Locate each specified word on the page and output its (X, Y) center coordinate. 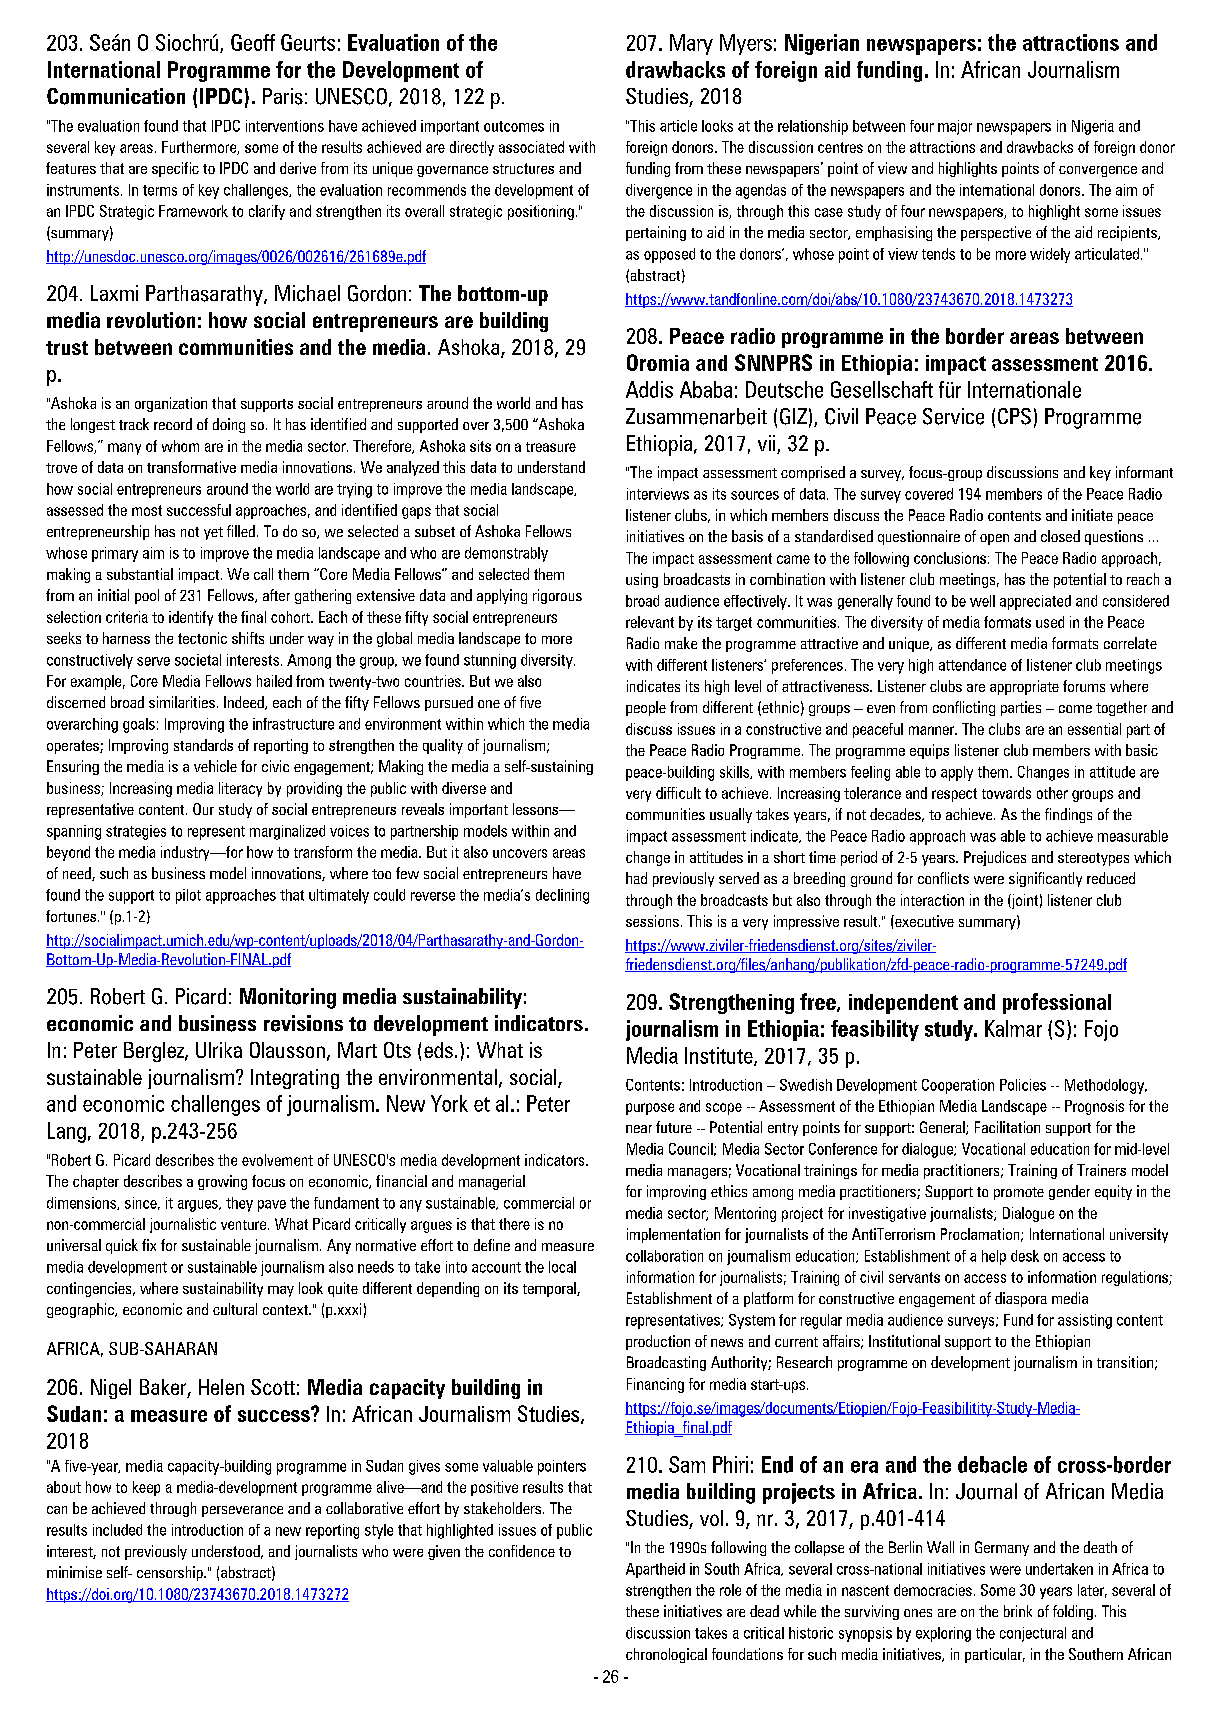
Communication (116, 96)
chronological (666, 1655)
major (955, 127)
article (678, 126)
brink (1018, 1611)
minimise (74, 1572)
